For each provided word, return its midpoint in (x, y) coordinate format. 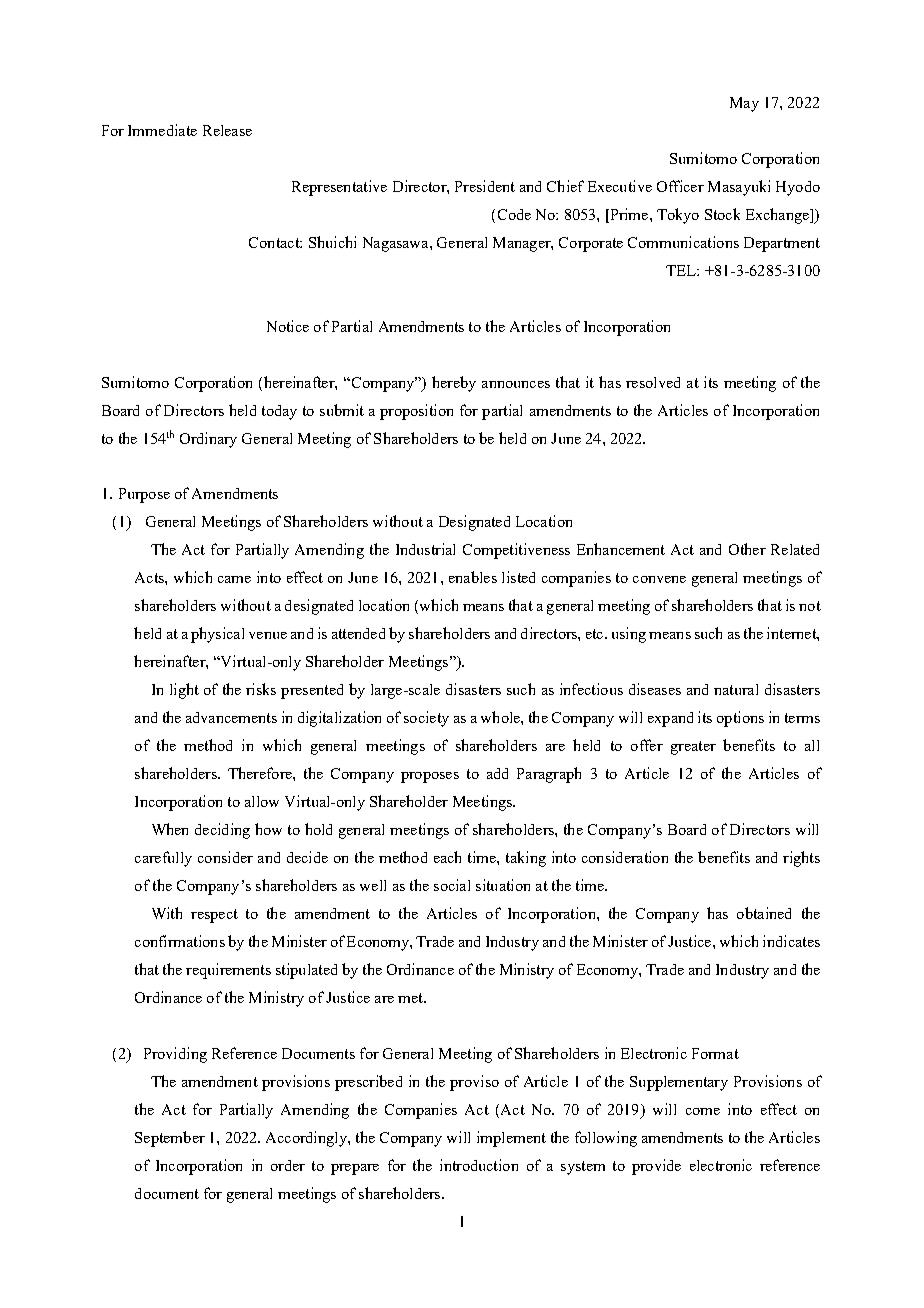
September (170, 1139)
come (703, 1111)
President (485, 186)
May (744, 104)
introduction (479, 1165)
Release (227, 130)
